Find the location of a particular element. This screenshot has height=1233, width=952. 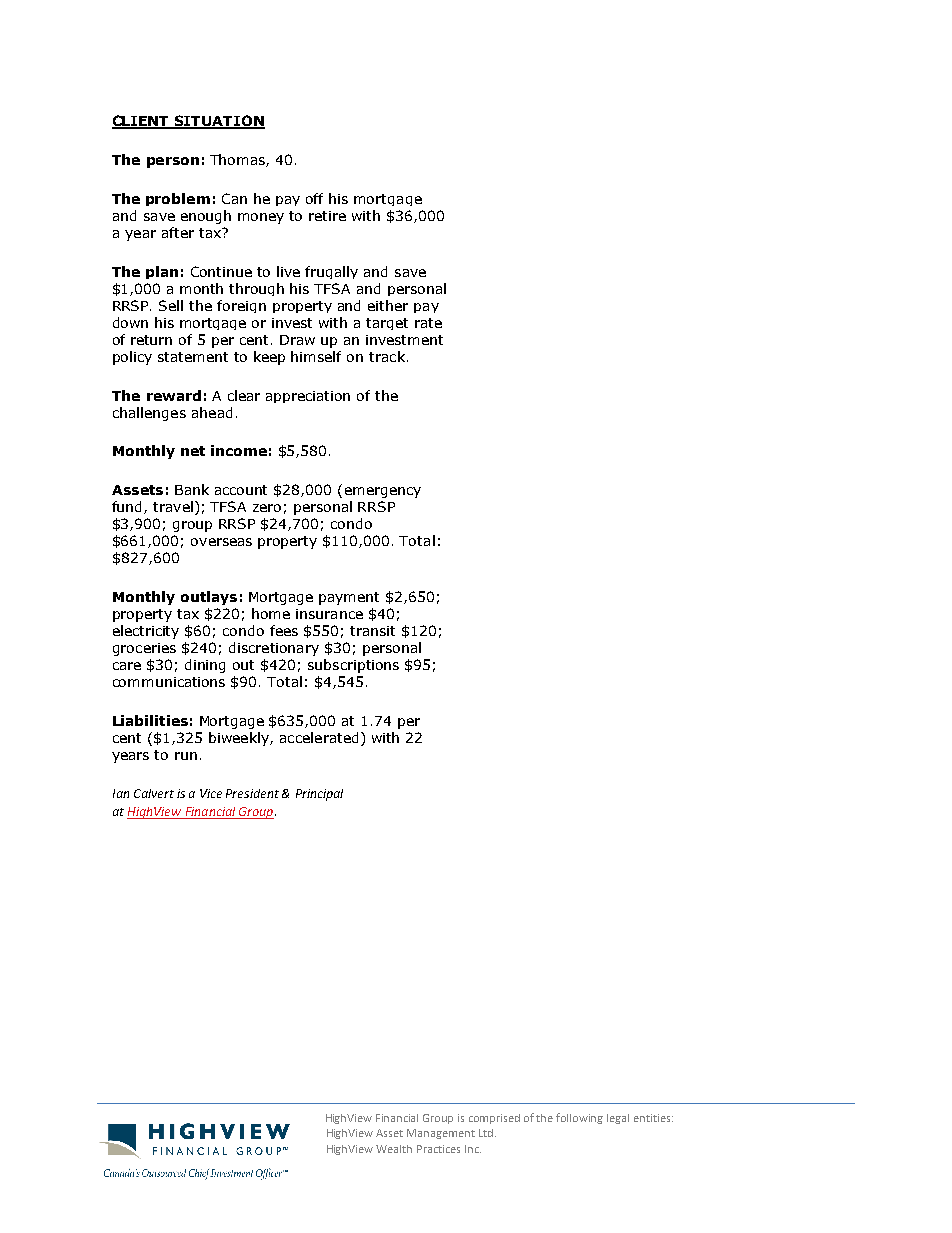

problem is located at coordinates (178, 199).
